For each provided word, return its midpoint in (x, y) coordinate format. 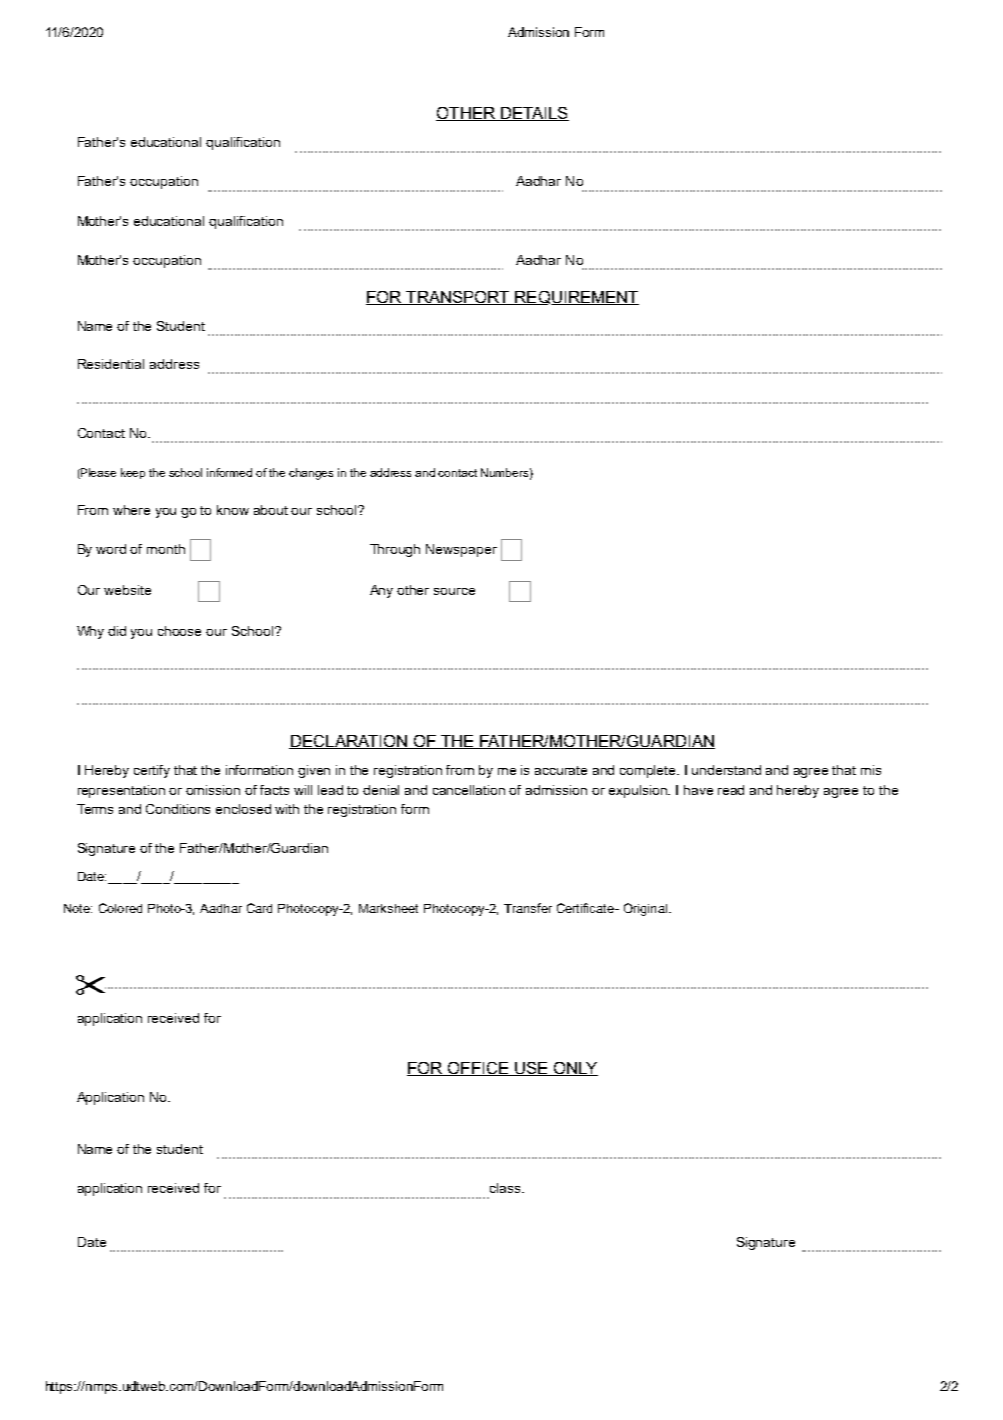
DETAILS (533, 114)
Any (381, 591)
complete (649, 771)
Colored (120, 908)
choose (179, 631)
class (506, 1188)
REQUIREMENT (576, 298)
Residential (111, 364)
